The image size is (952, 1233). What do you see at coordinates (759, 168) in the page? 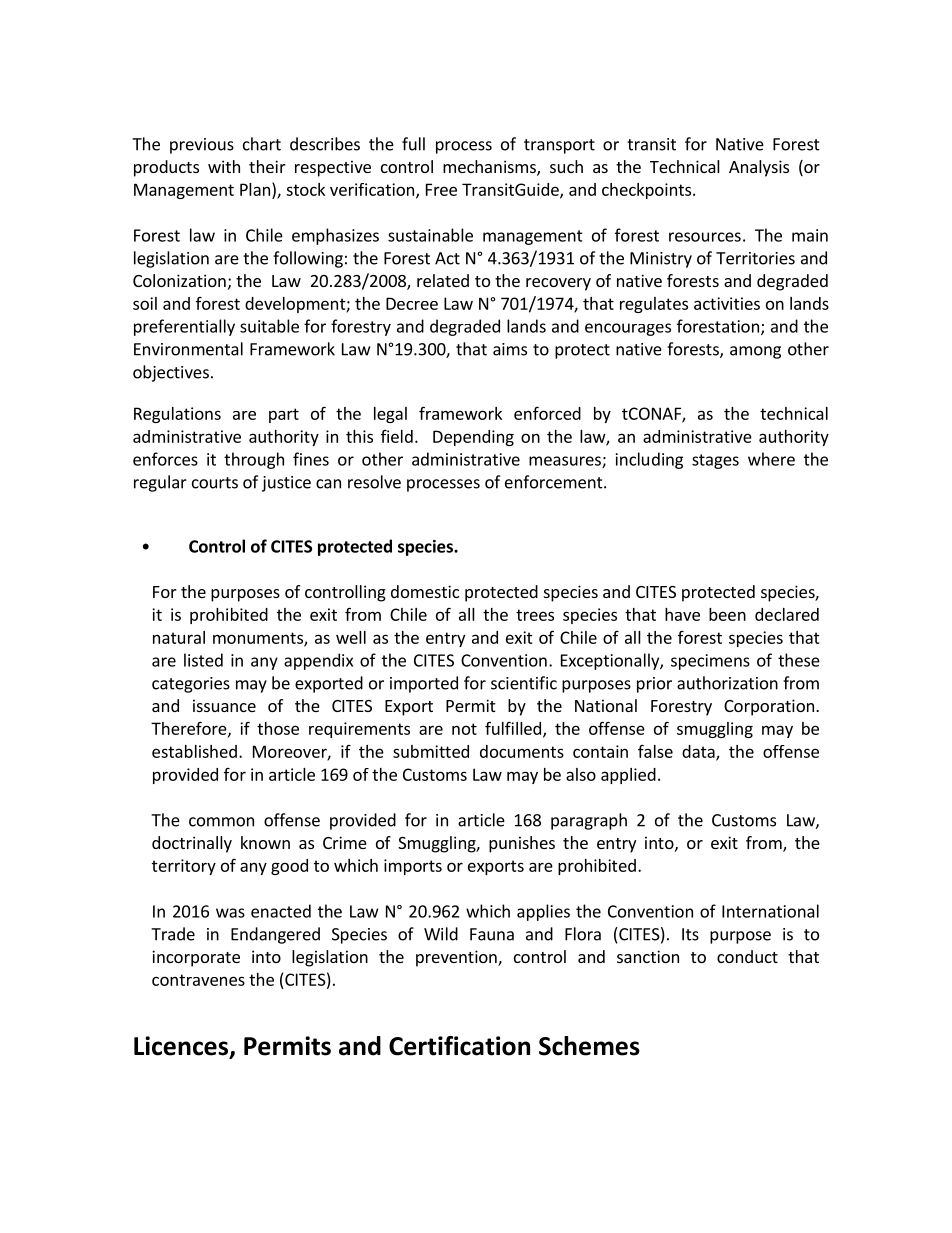
I see `Analysis` at bounding box center [759, 168].
